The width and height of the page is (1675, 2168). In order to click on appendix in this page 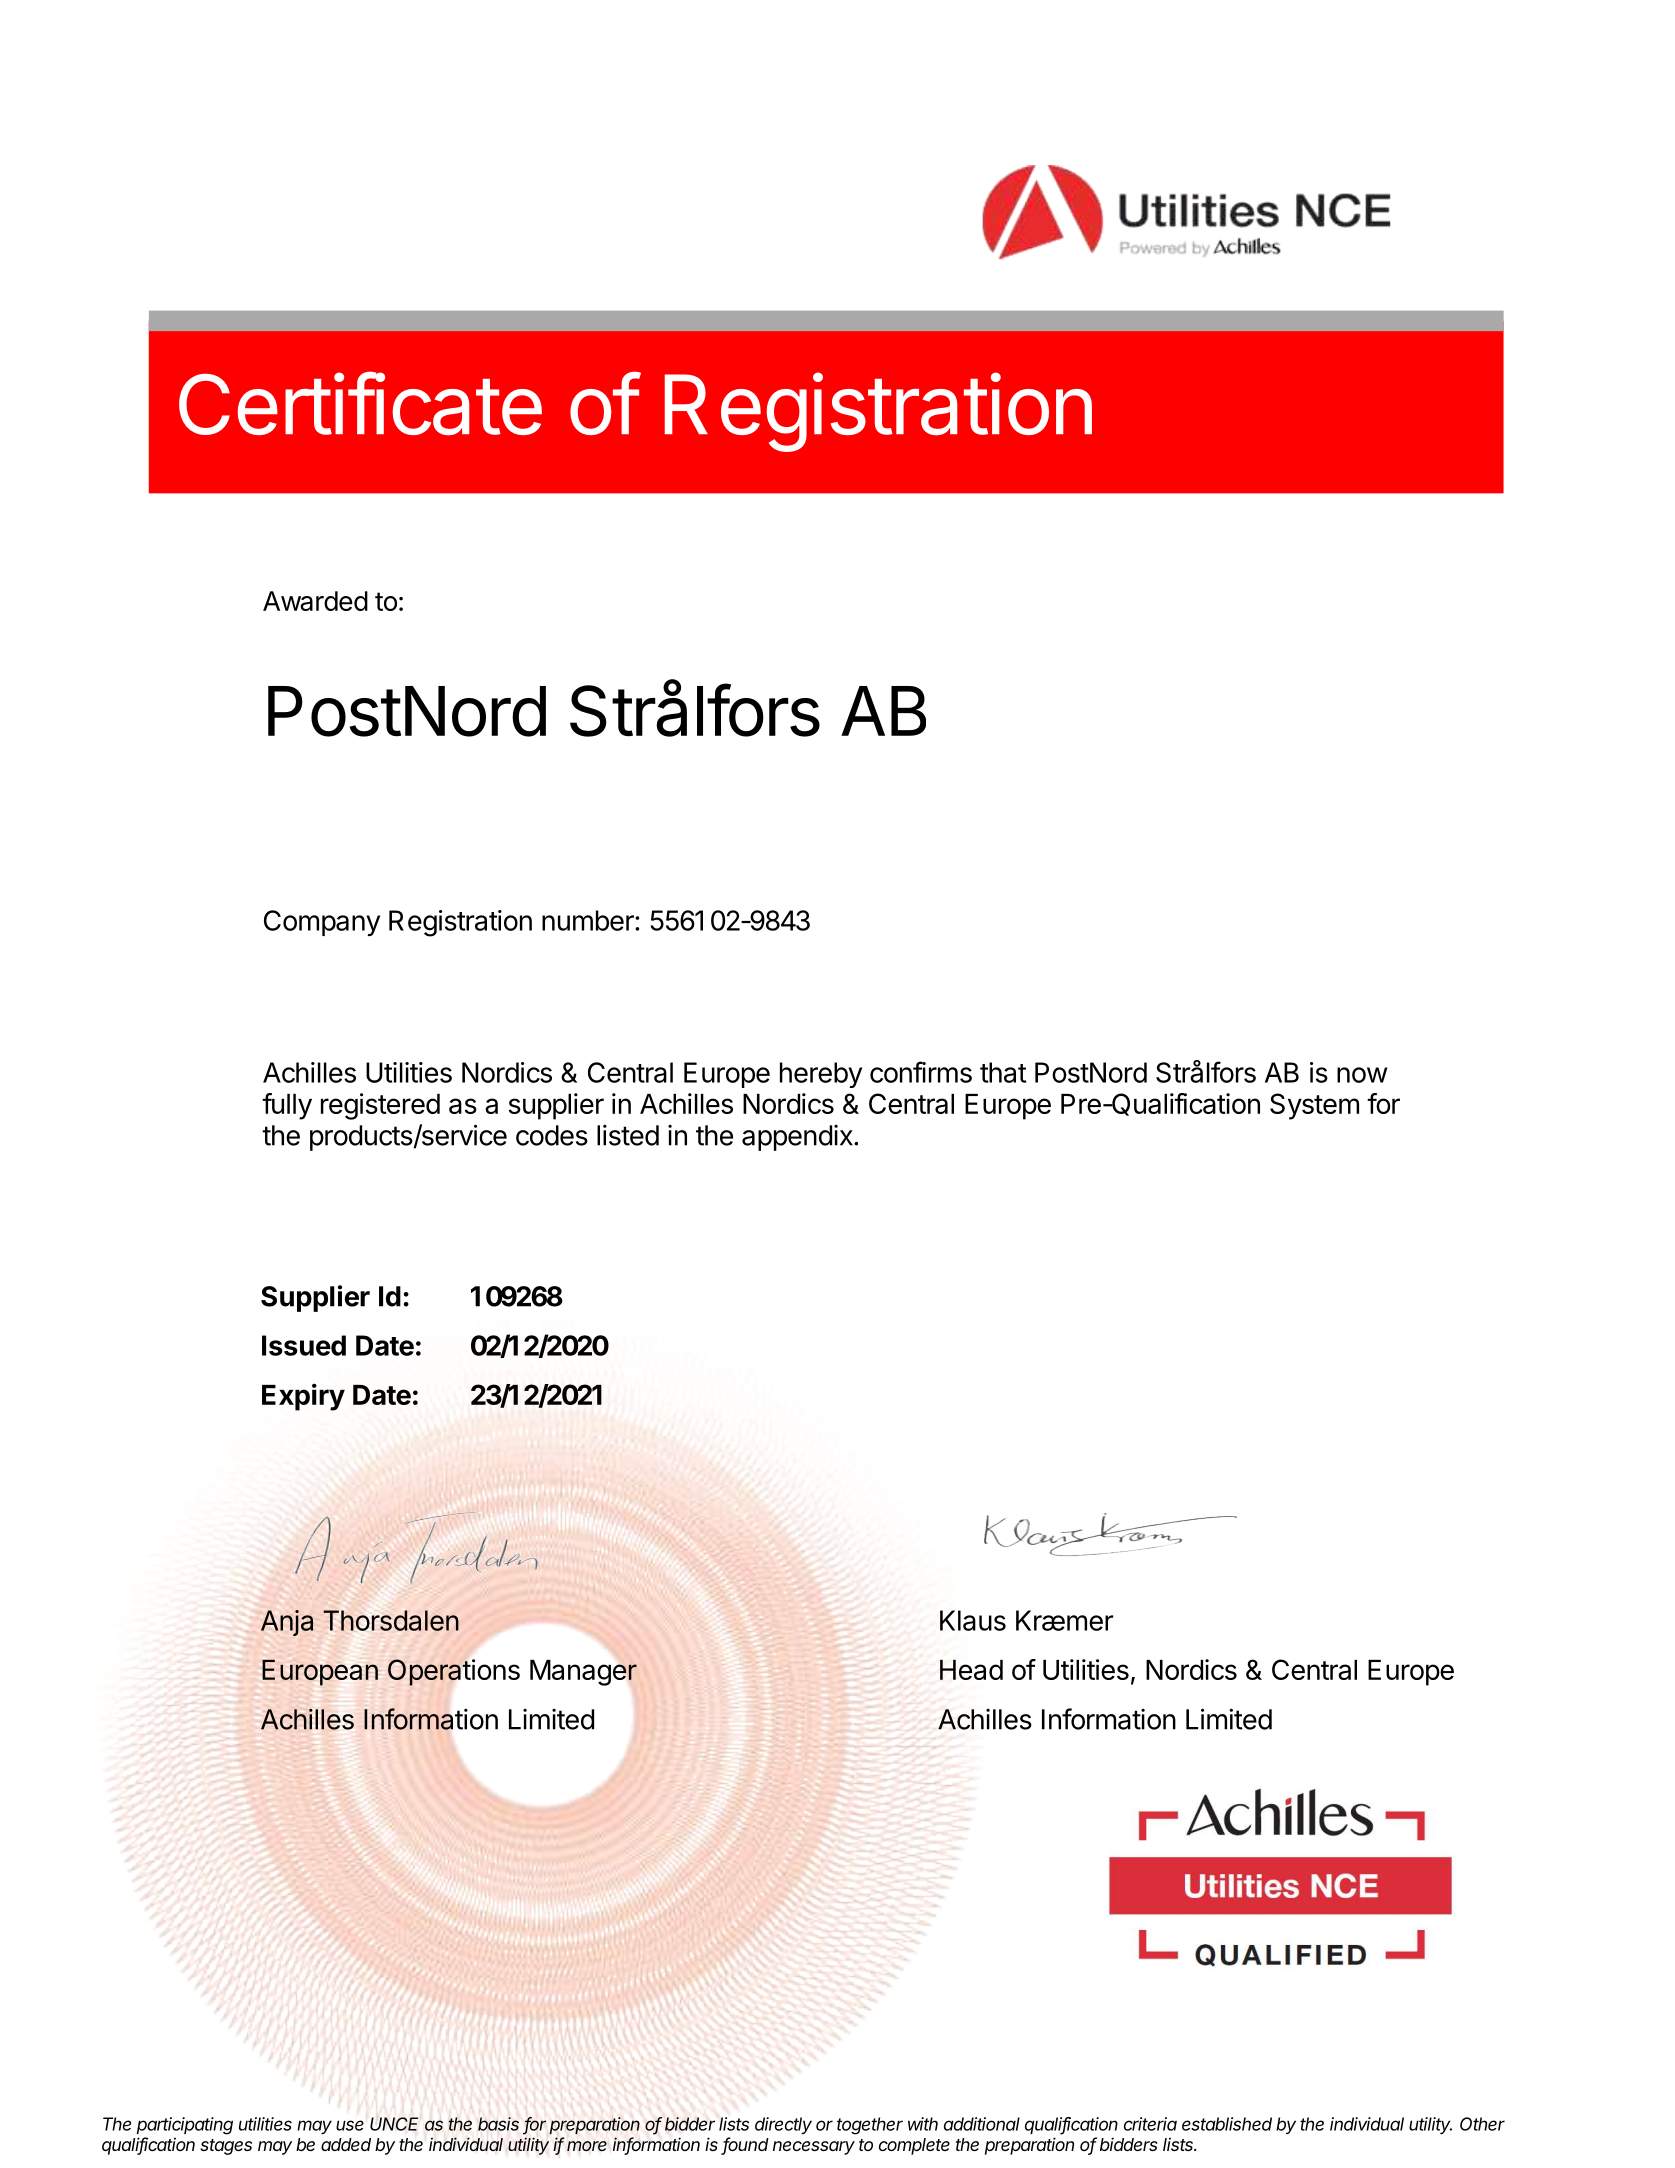, I will do `click(798, 1138)`.
